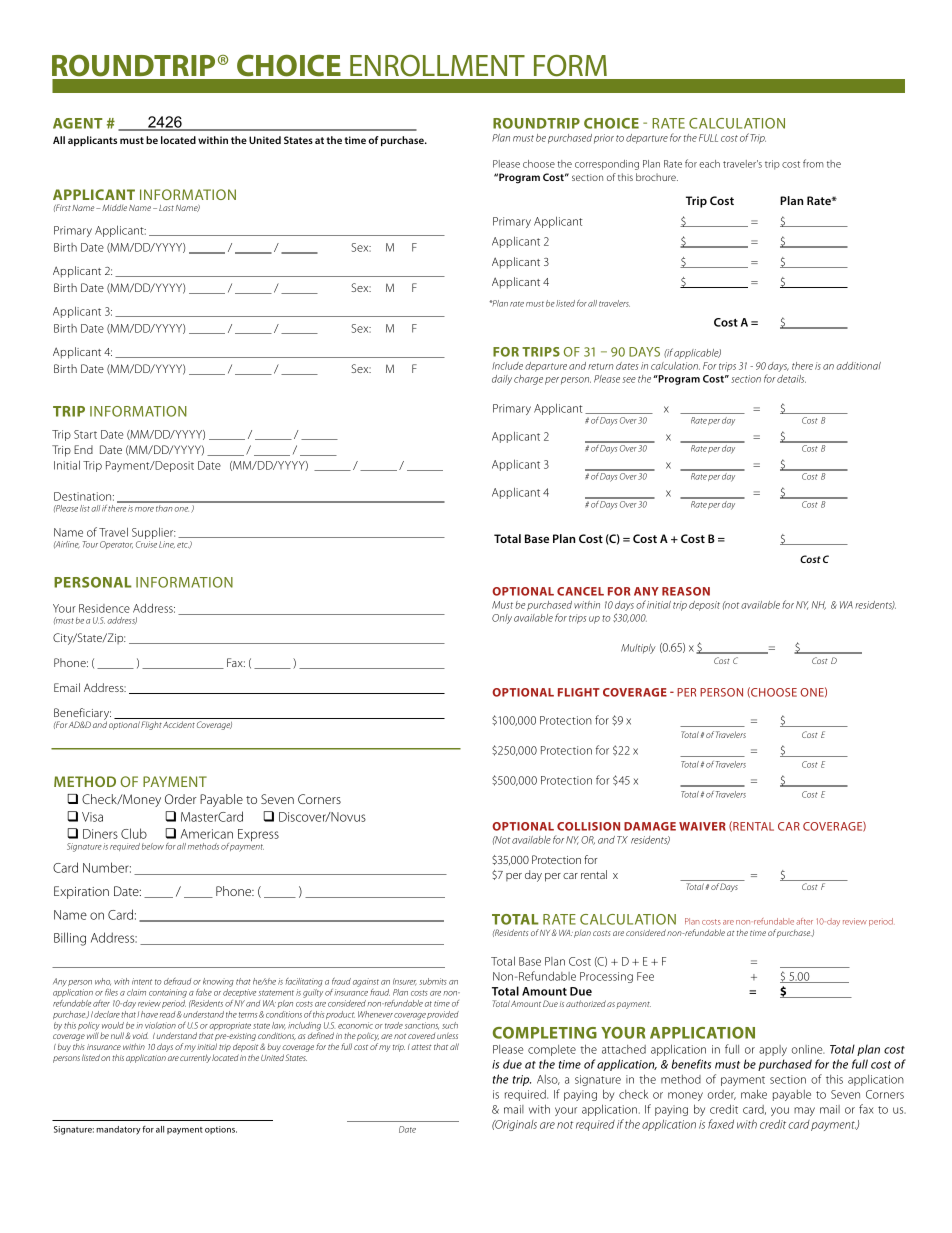 This screenshot has height=1233, width=952. What do you see at coordinates (791, 379) in the screenshot?
I see `details` at bounding box center [791, 379].
